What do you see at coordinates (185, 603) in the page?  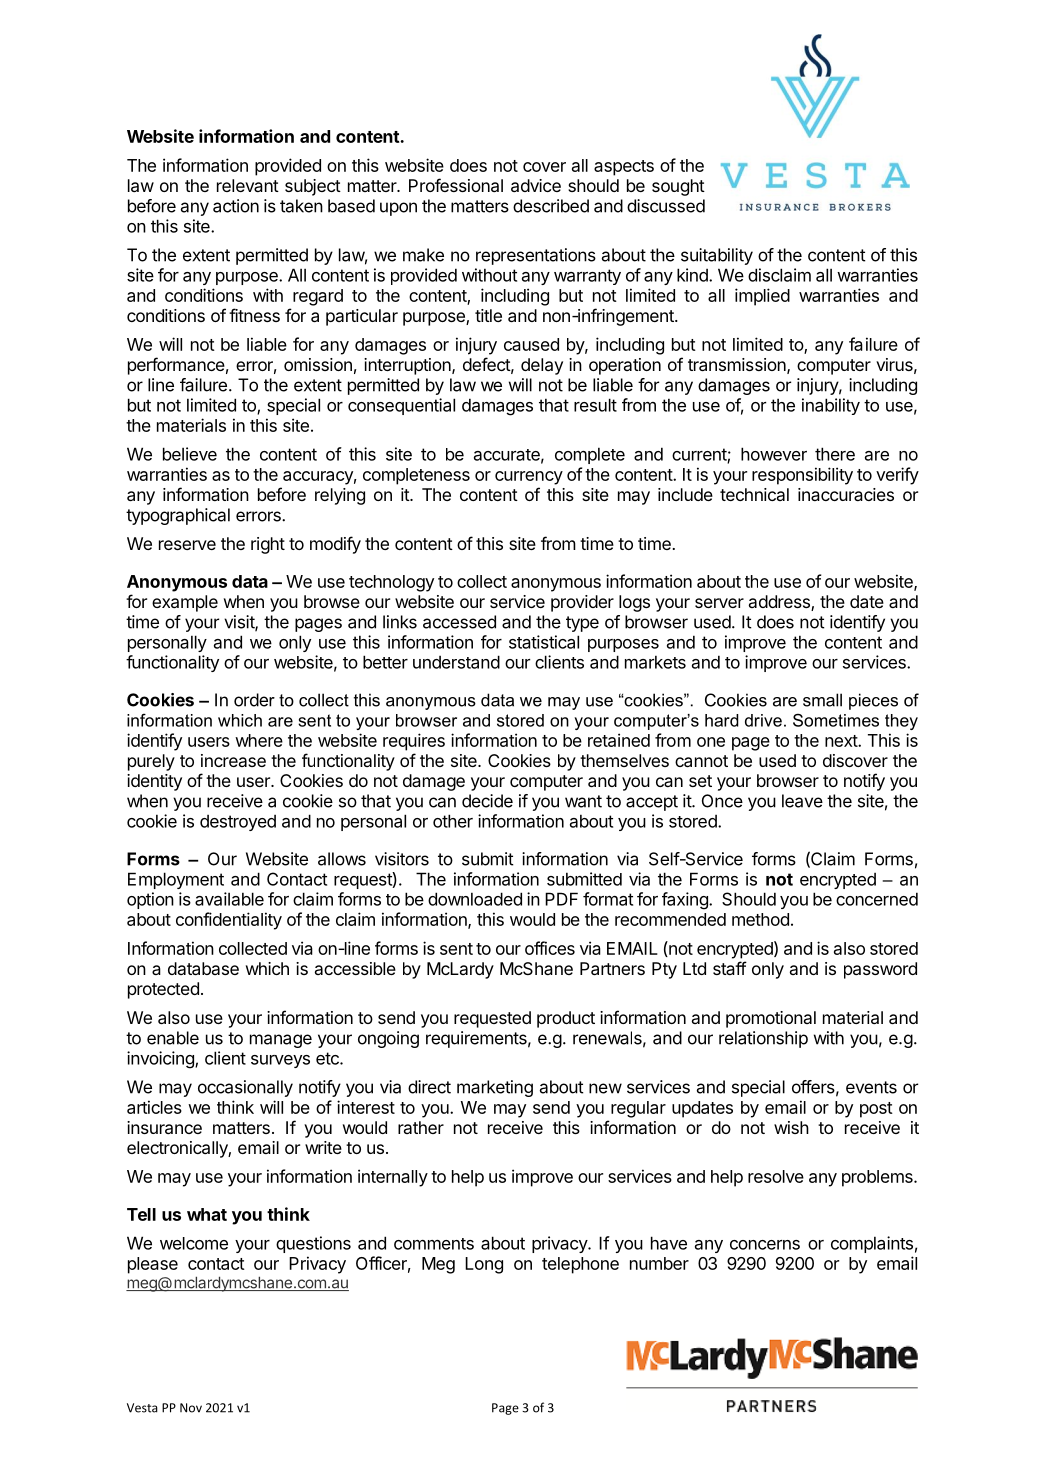 I see `example` at bounding box center [185, 603].
